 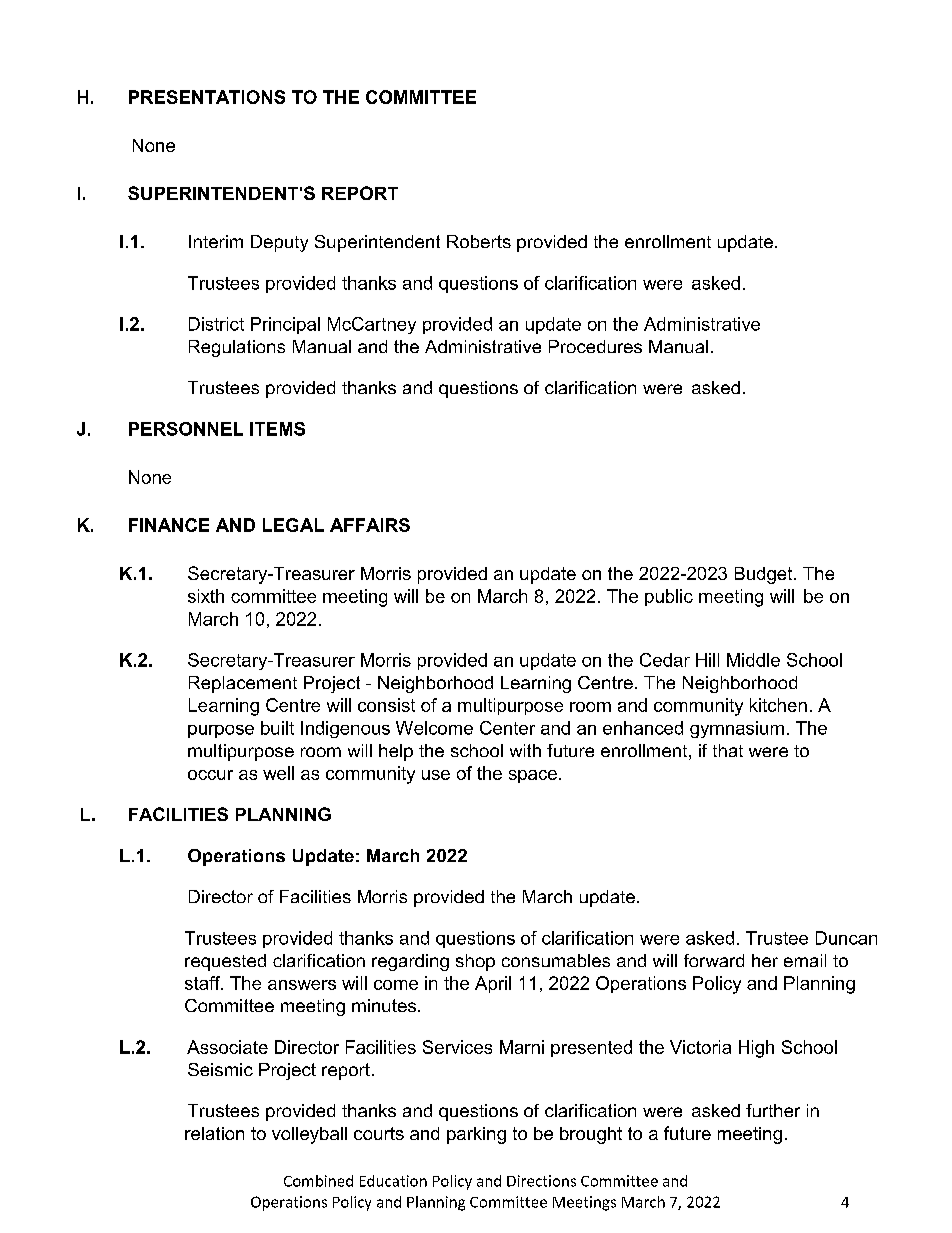 What do you see at coordinates (207, 97) in the image?
I see `PRESENTATIONS` at bounding box center [207, 97].
